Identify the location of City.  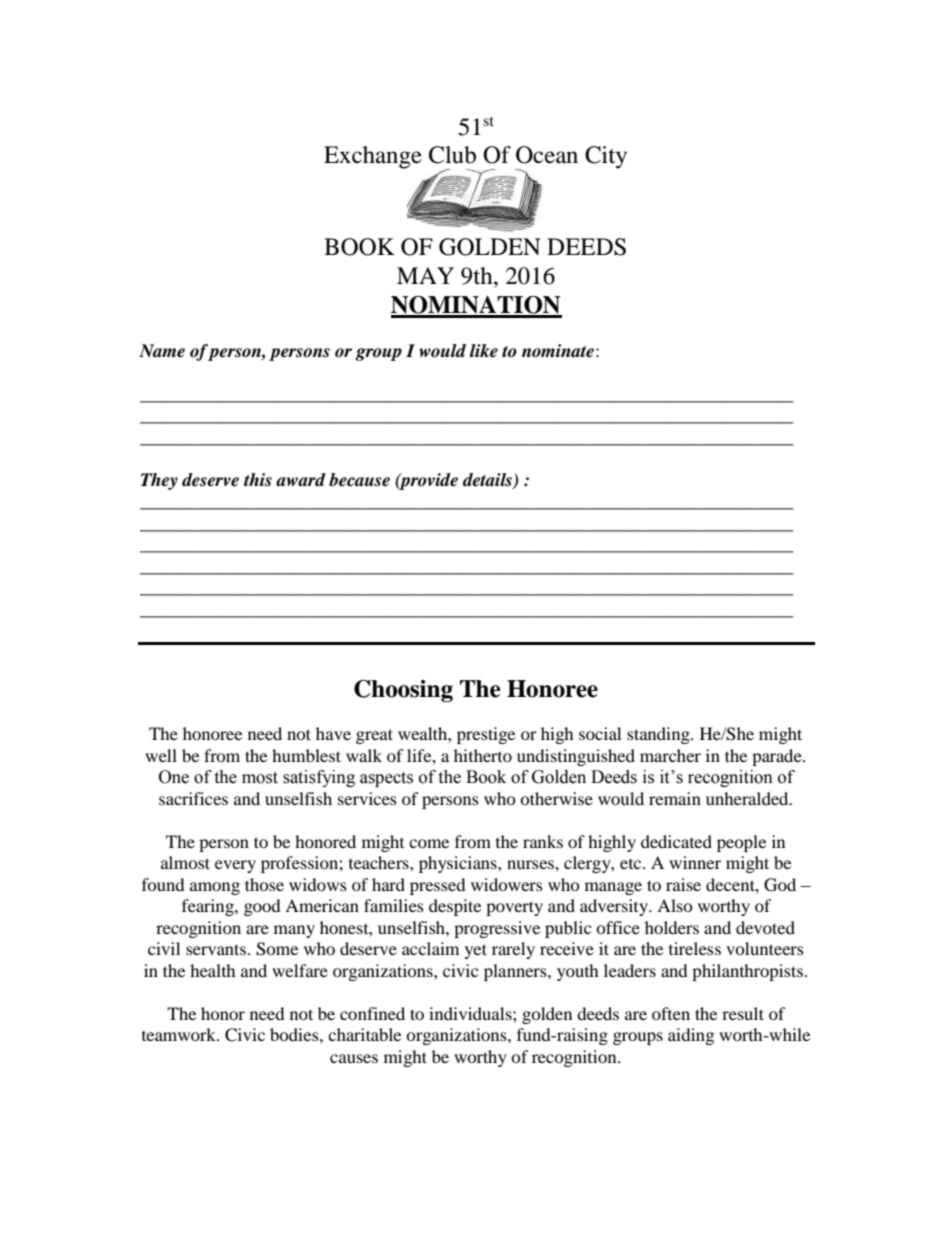
(606, 157).
